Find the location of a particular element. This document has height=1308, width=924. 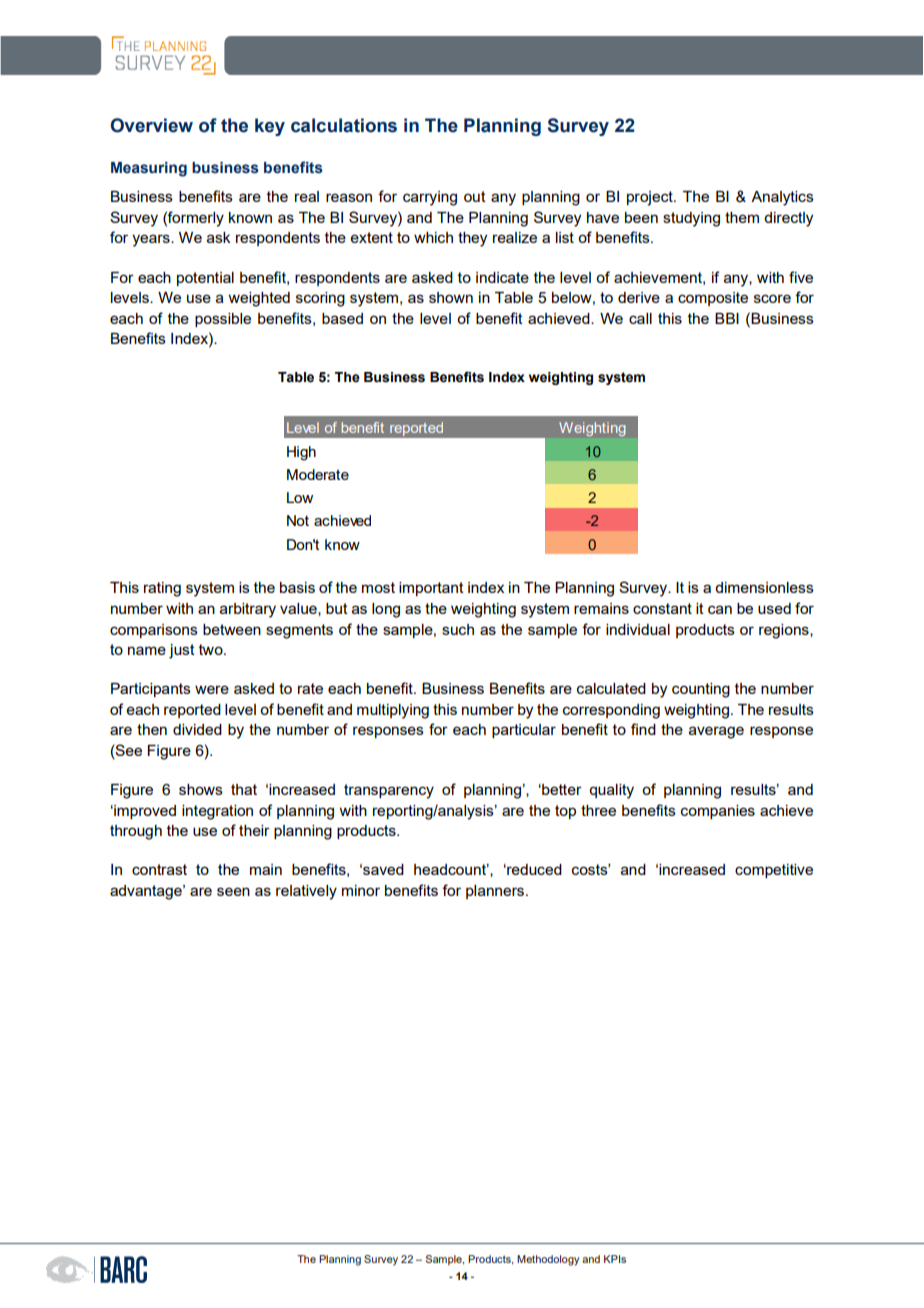

shown is located at coordinates (451, 297).
